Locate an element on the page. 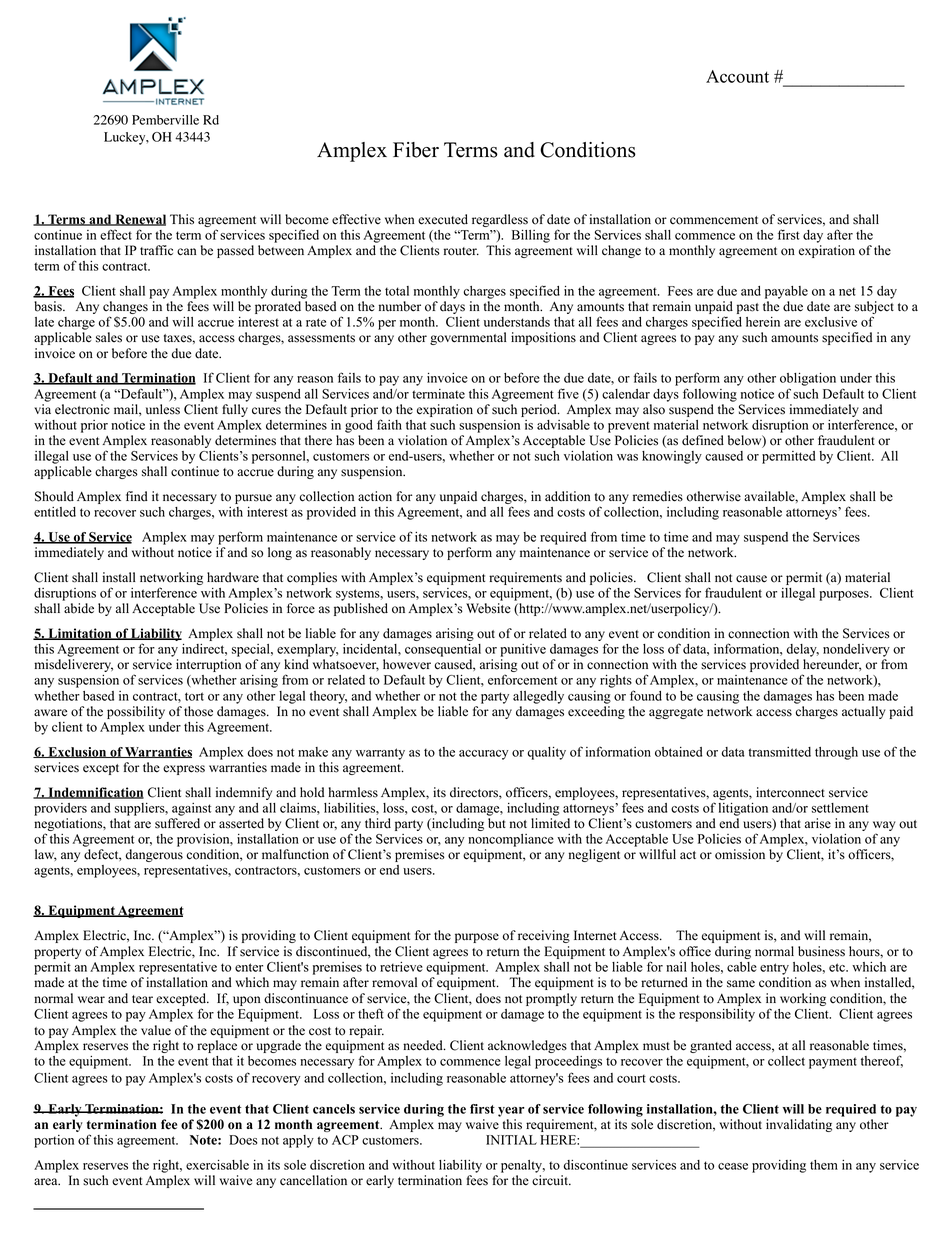  portion is located at coordinates (54, 1141).
